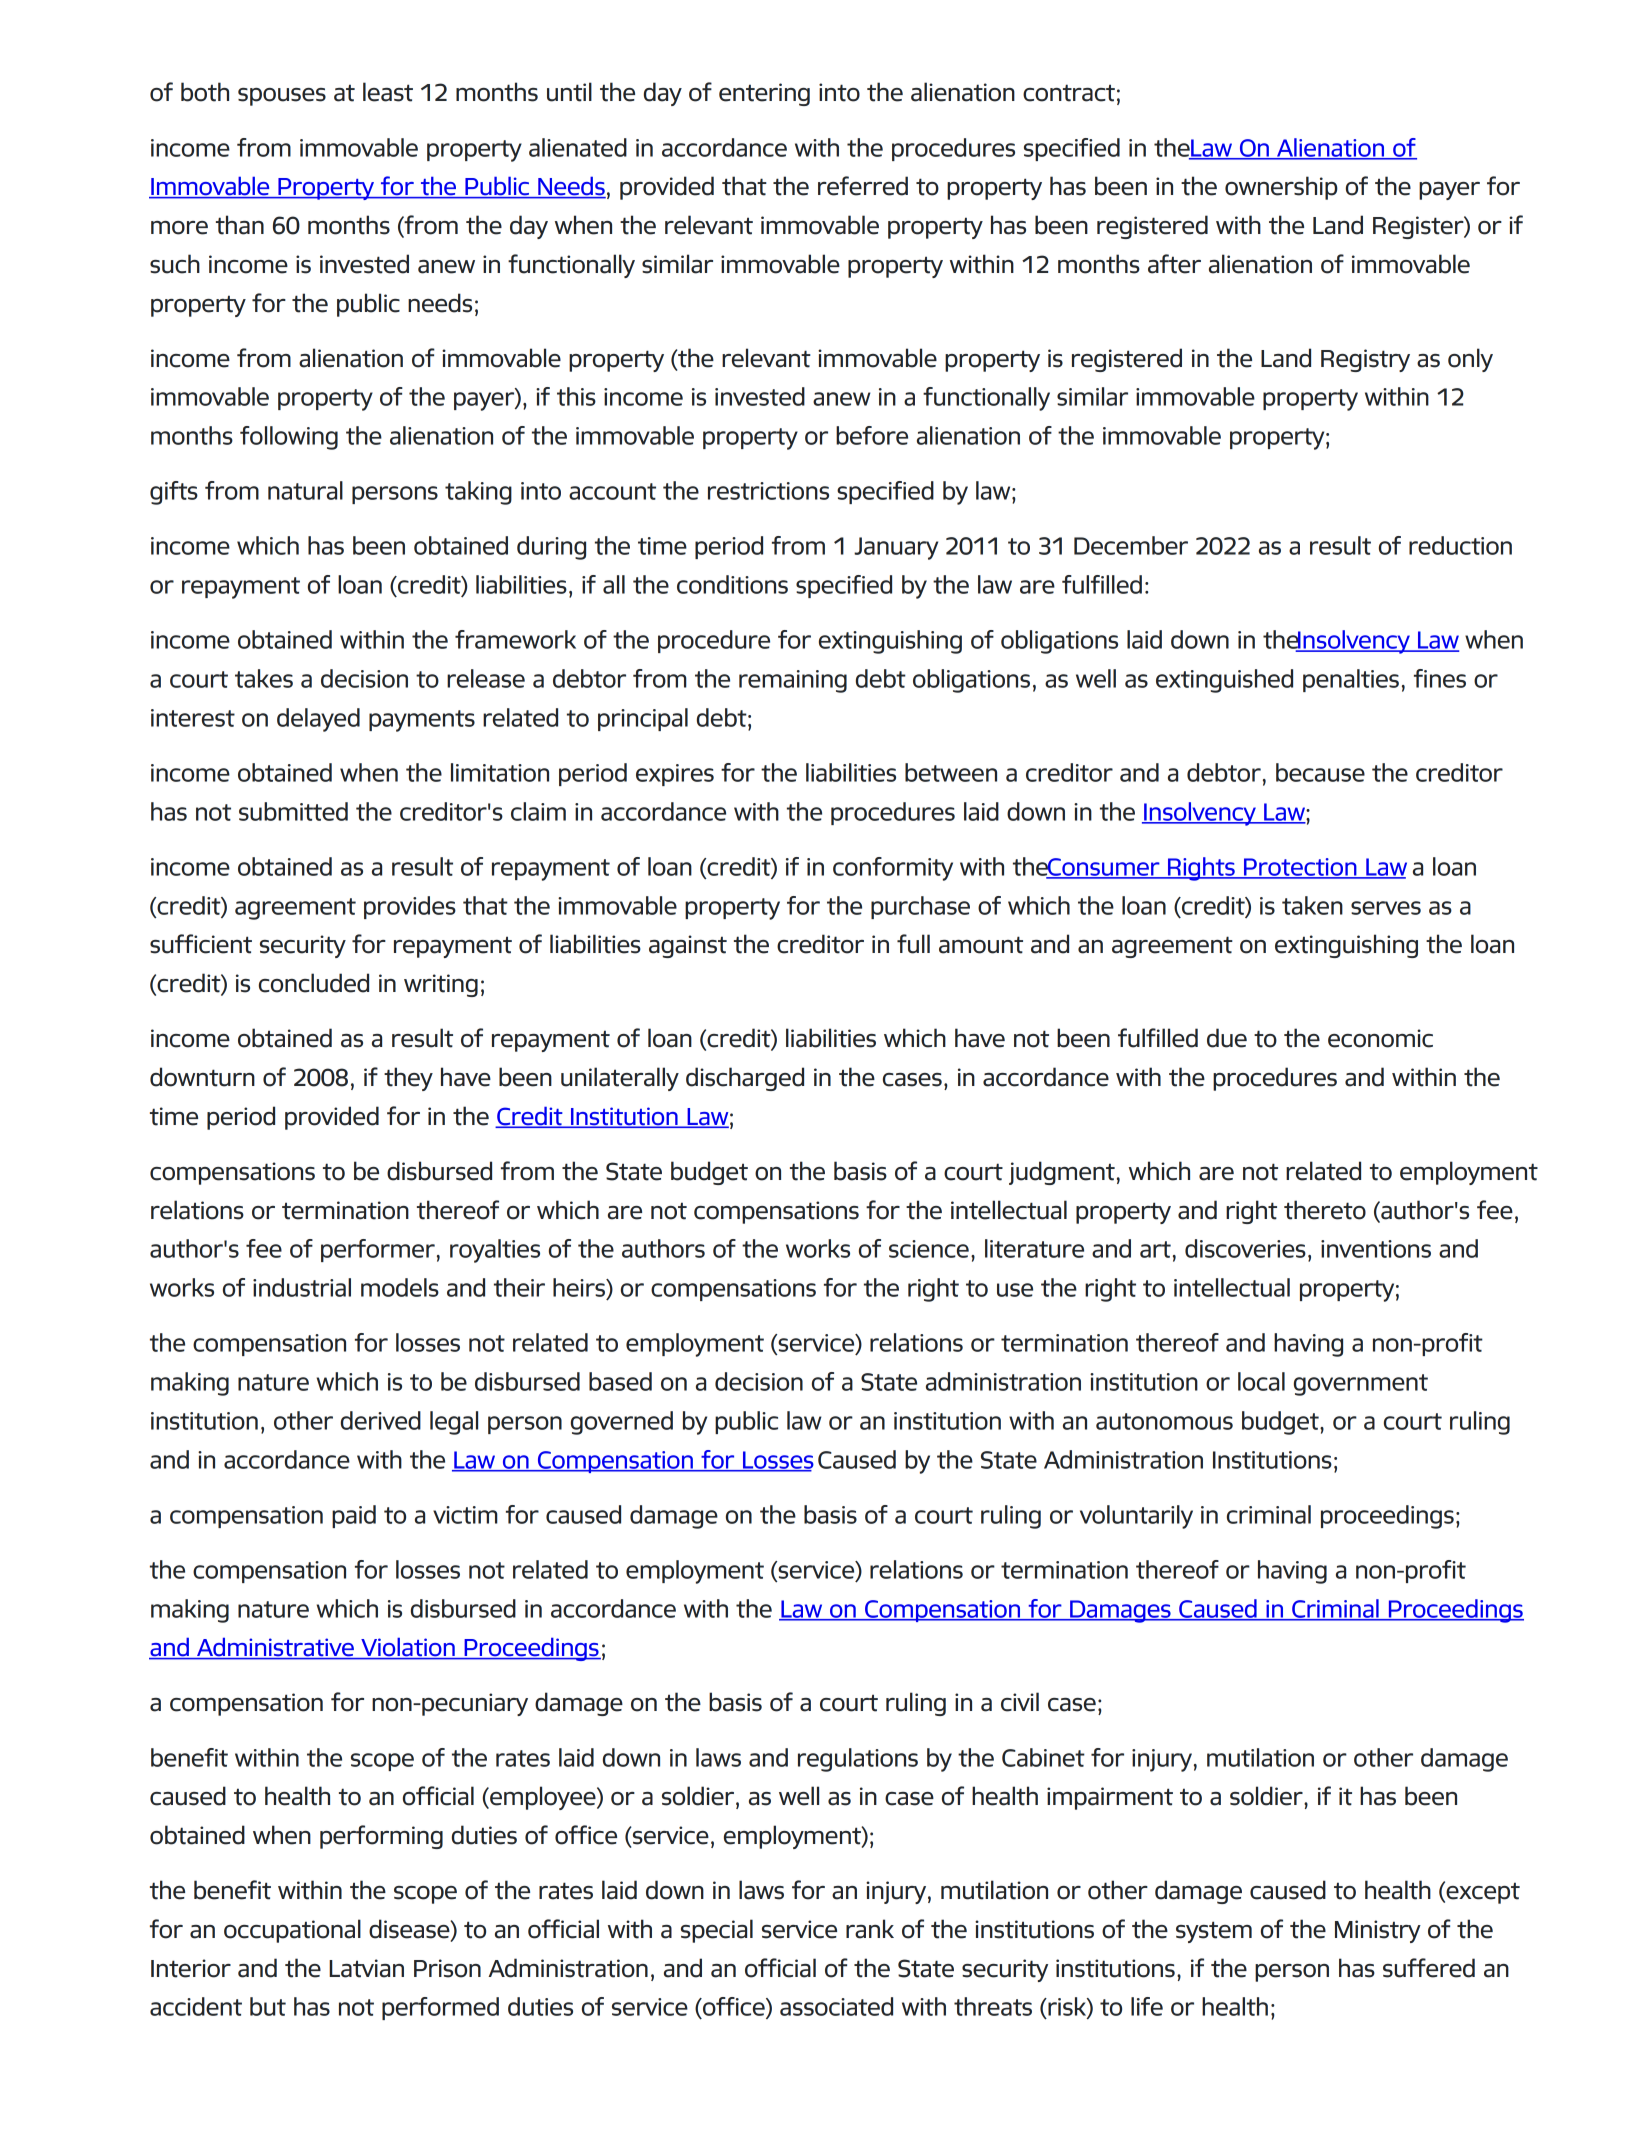  What do you see at coordinates (1320, 772) in the screenshot?
I see `because` at bounding box center [1320, 772].
